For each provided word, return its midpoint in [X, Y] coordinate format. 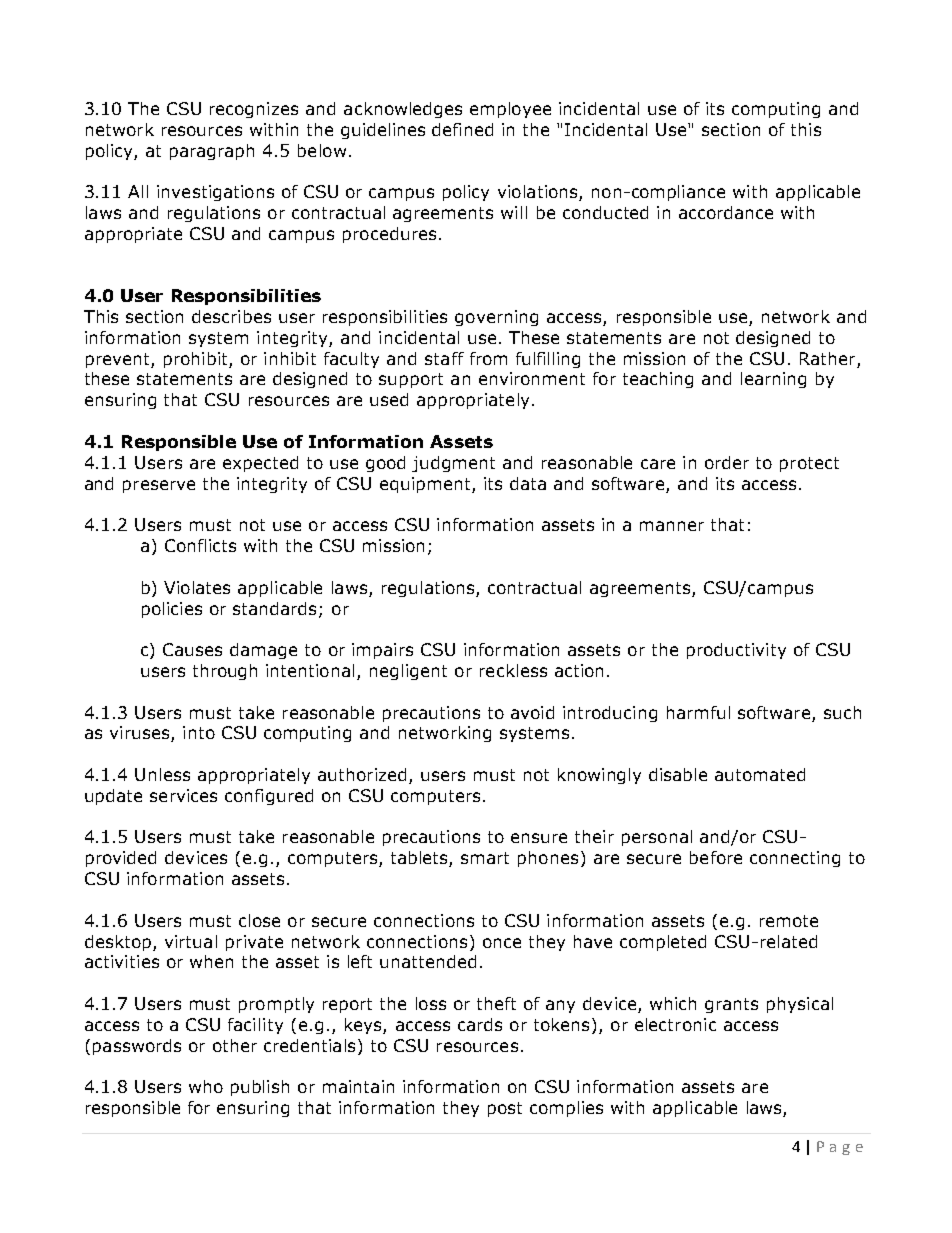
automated [760, 774]
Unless [162, 774]
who [206, 1086]
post [505, 1109]
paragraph [212, 152]
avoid [532, 712]
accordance [726, 212]
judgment [453, 464]
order [727, 462]
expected [260, 464]
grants [731, 1005]
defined [462, 129]
